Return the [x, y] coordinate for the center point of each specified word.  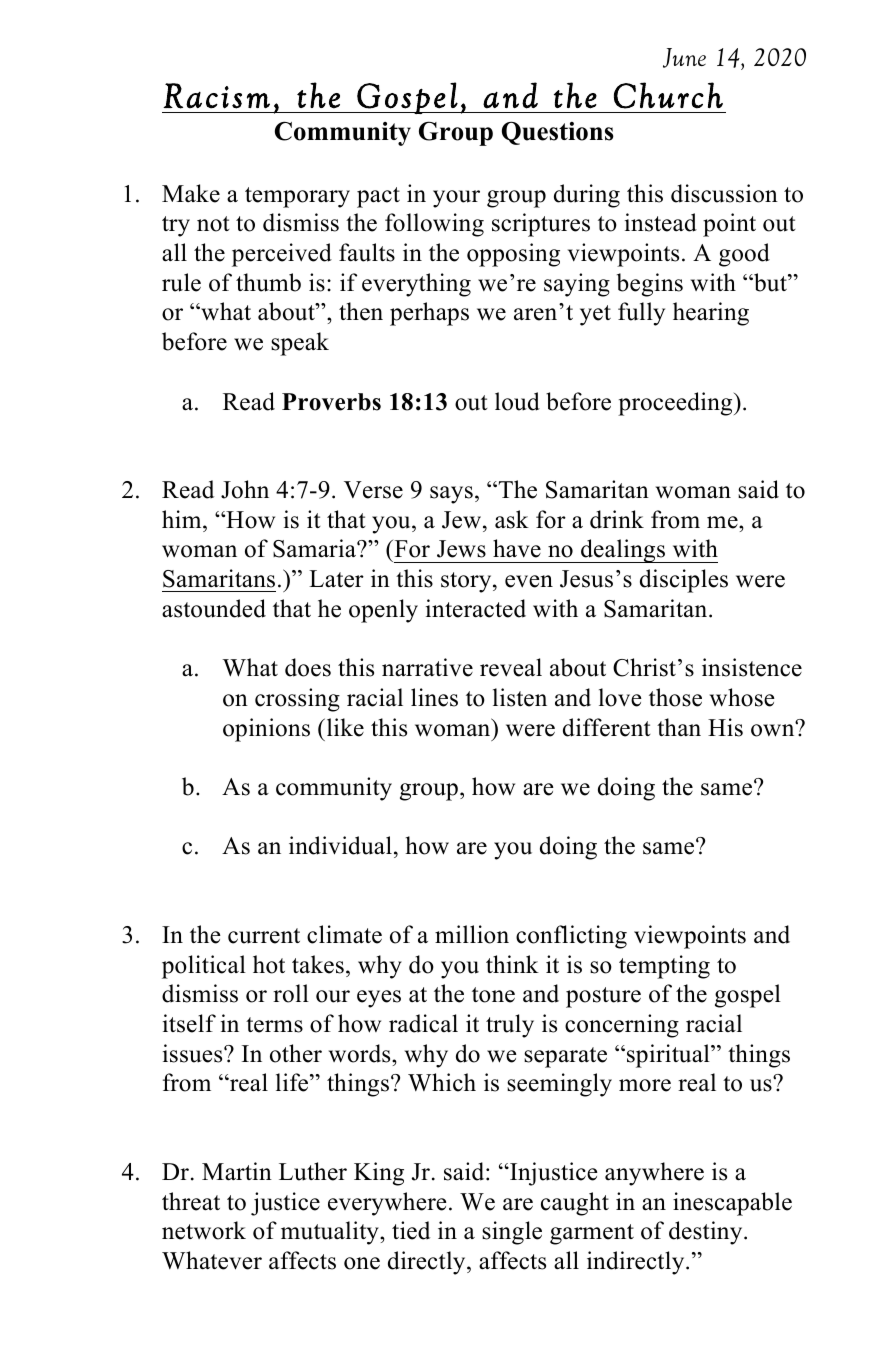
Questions [558, 133]
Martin [237, 1171]
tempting [664, 967]
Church [668, 95]
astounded [214, 608]
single [512, 1233]
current [264, 936]
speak [300, 344]
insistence [752, 667]
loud [517, 401]
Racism [216, 96]
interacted [476, 608]
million [472, 934]
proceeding [676, 404]
